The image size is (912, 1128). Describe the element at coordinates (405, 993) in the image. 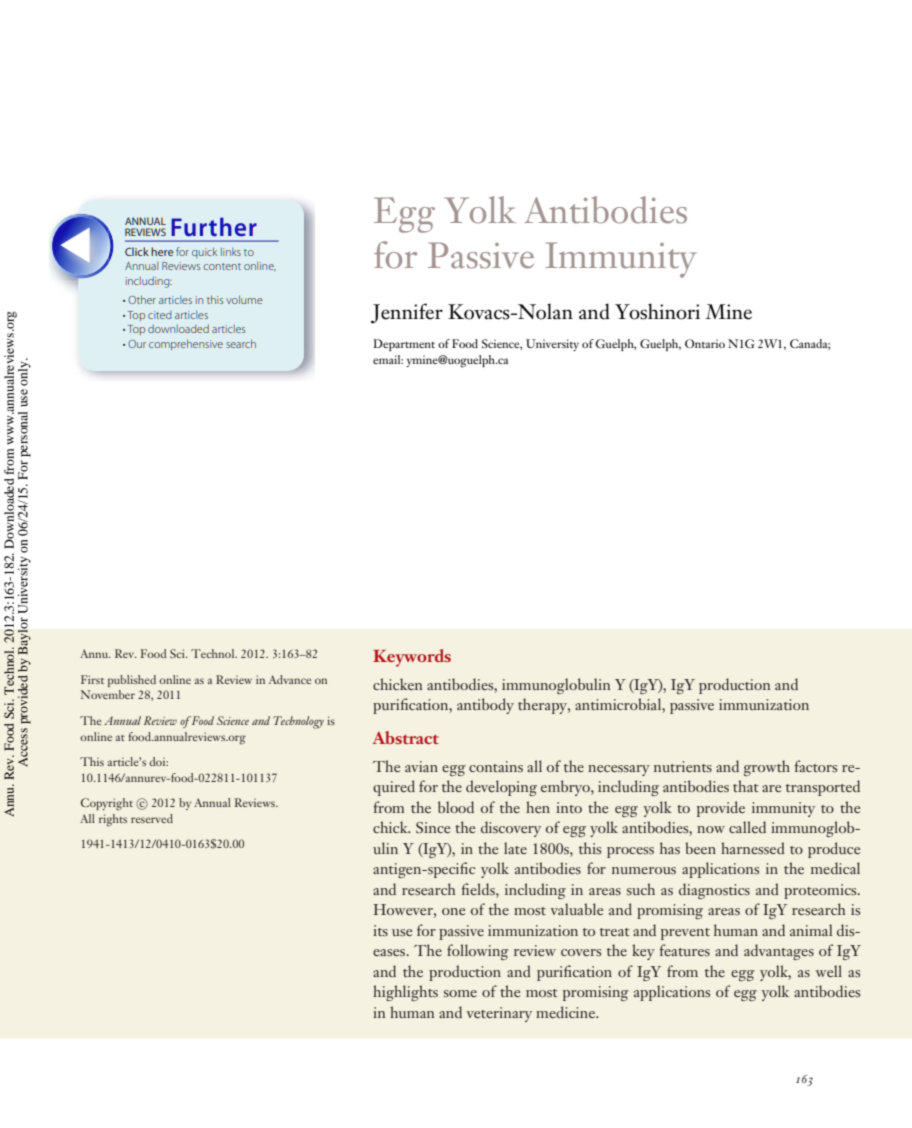

I see `highlights` at that location.
